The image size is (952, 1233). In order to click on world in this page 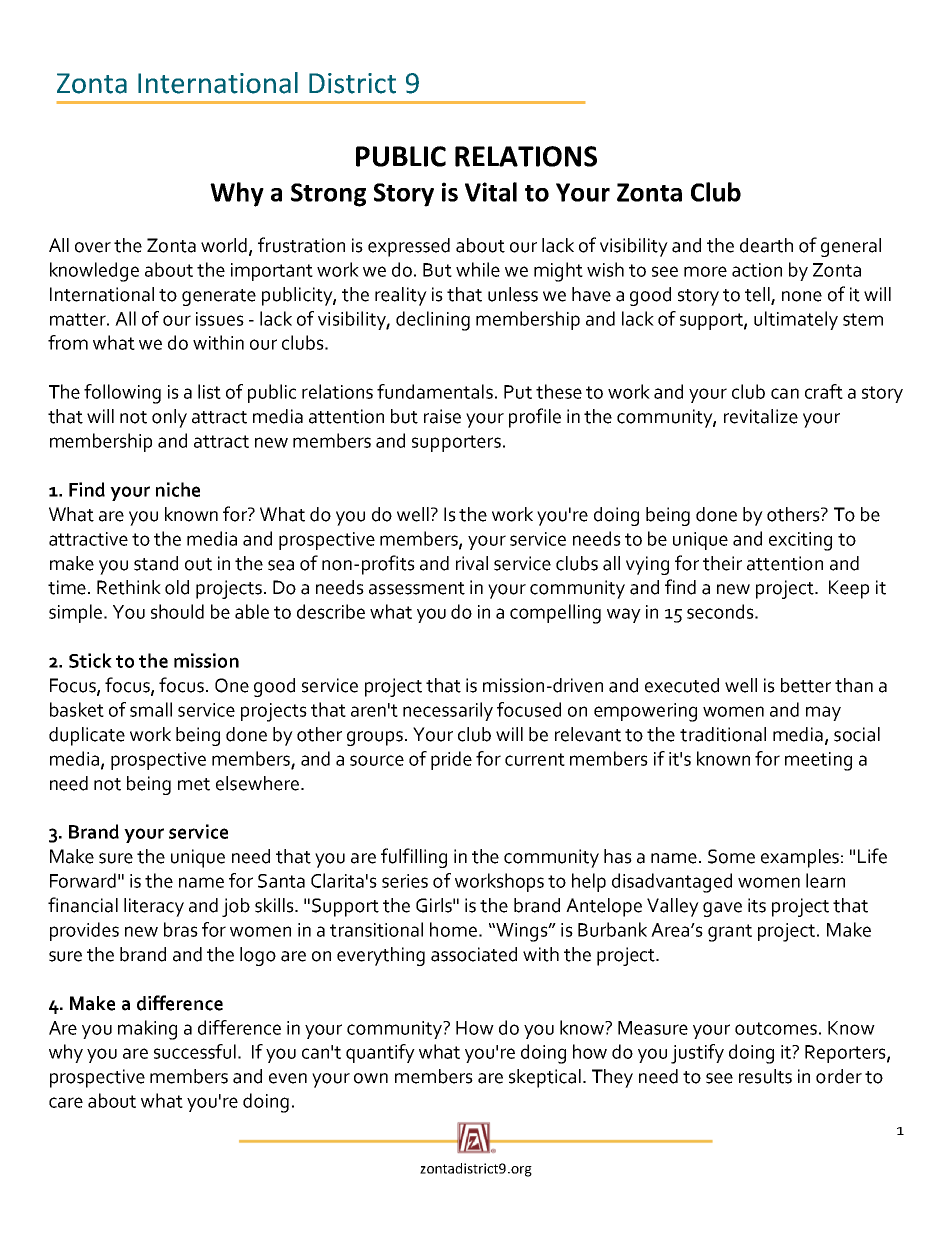, I will do `click(225, 246)`.
